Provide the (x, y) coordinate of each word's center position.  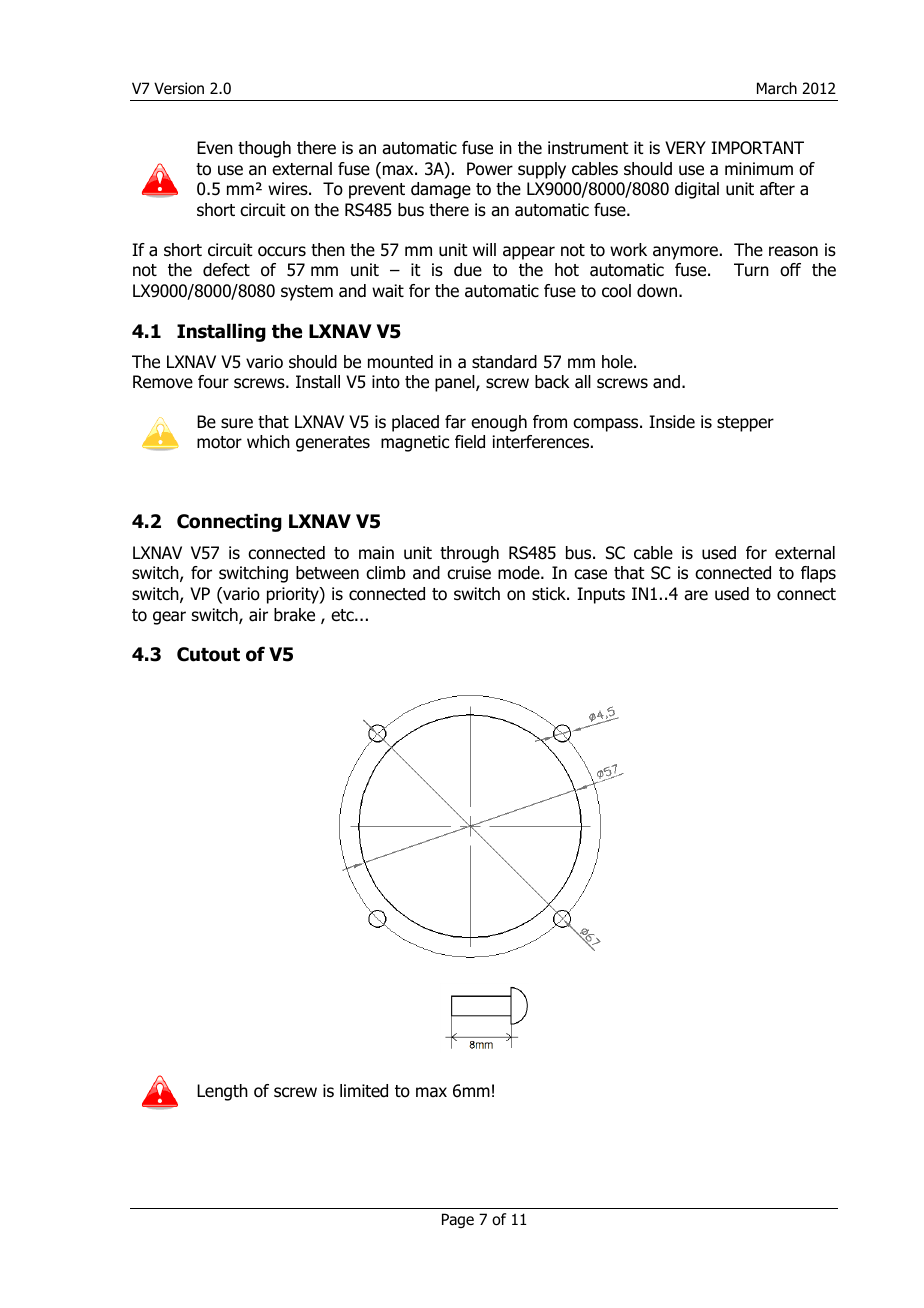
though (264, 149)
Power (490, 169)
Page (458, 1220)
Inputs (601, 595)
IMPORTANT (757, 148)
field (470, 442)
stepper (745, 424)
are (696, 595)
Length (222, 1092)
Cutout (208, 654)
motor (219, 442)
